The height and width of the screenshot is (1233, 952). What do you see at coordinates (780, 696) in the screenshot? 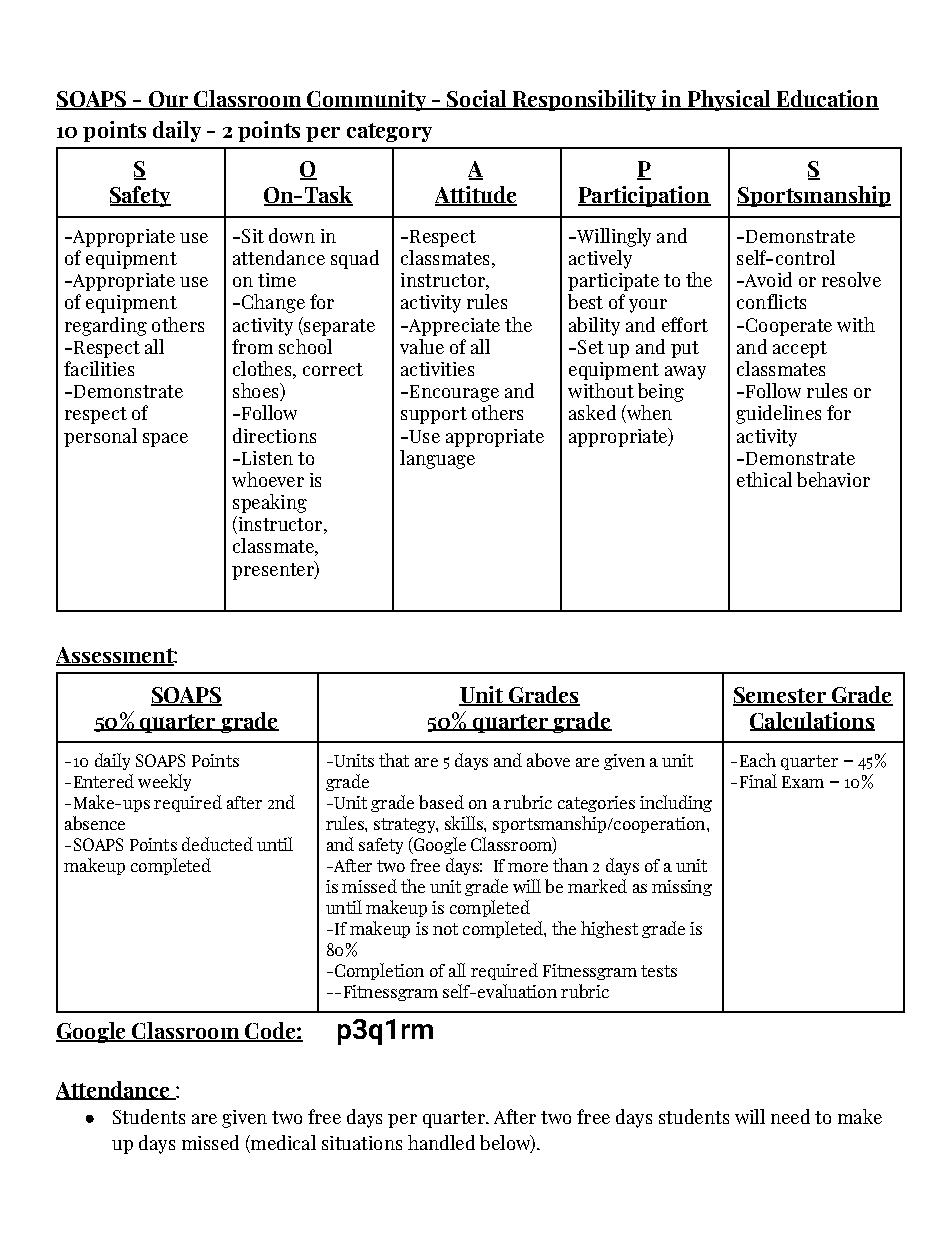
I see `Semester` at bounding box center [780, 696].
